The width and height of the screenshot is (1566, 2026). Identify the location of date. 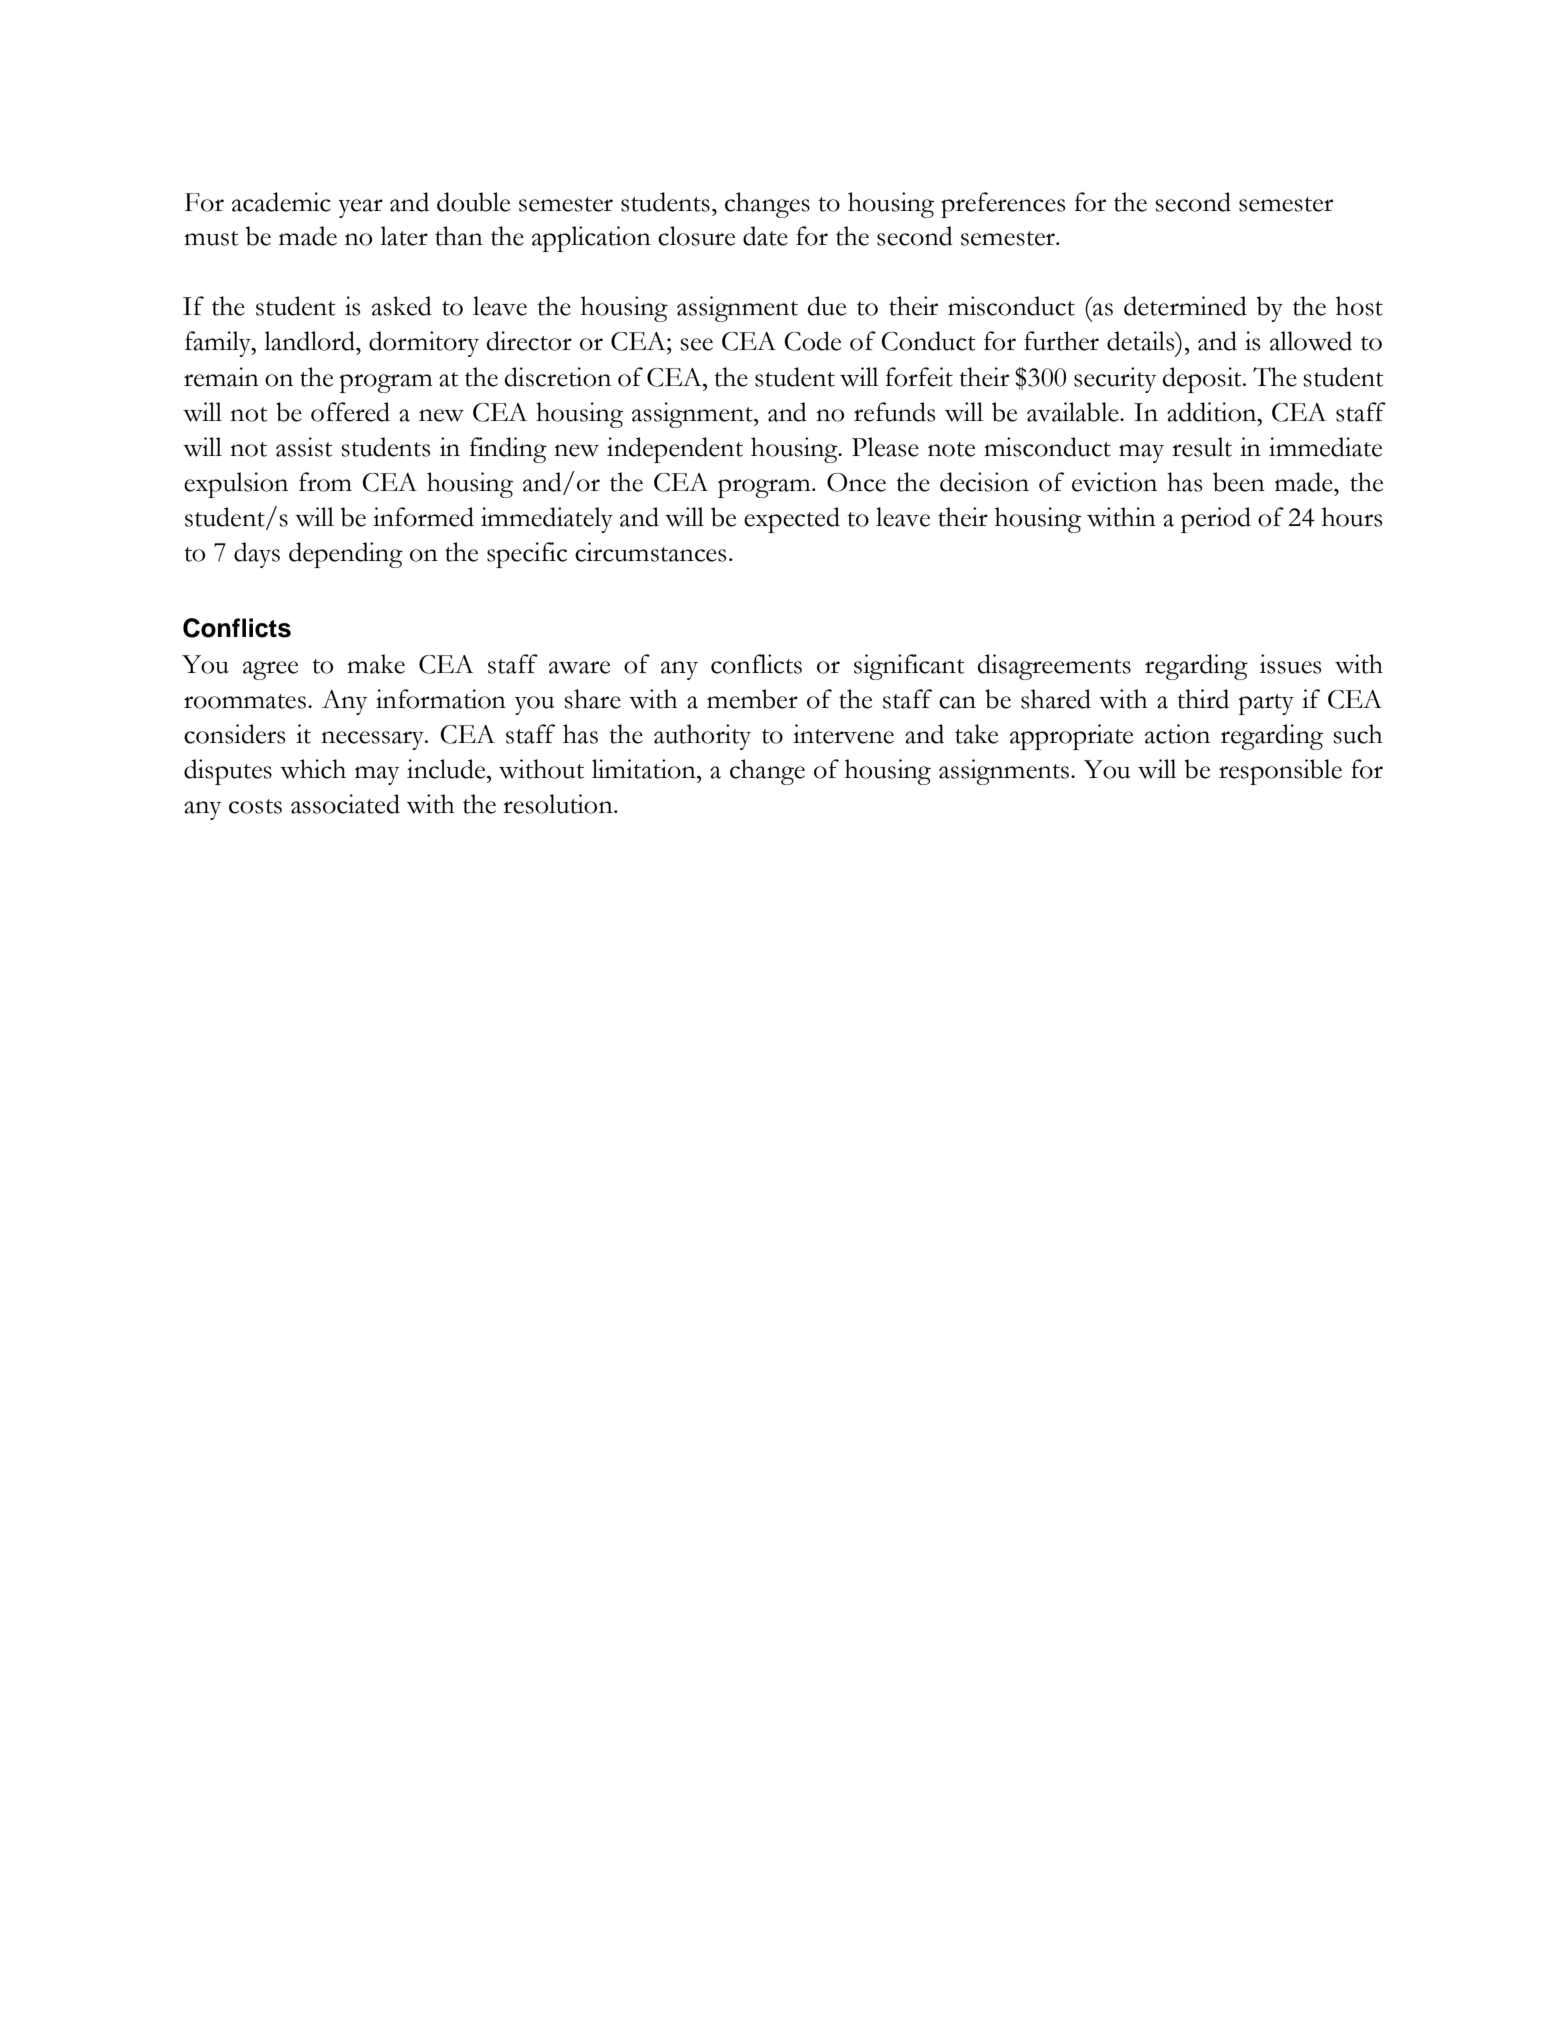
(765, 236).
